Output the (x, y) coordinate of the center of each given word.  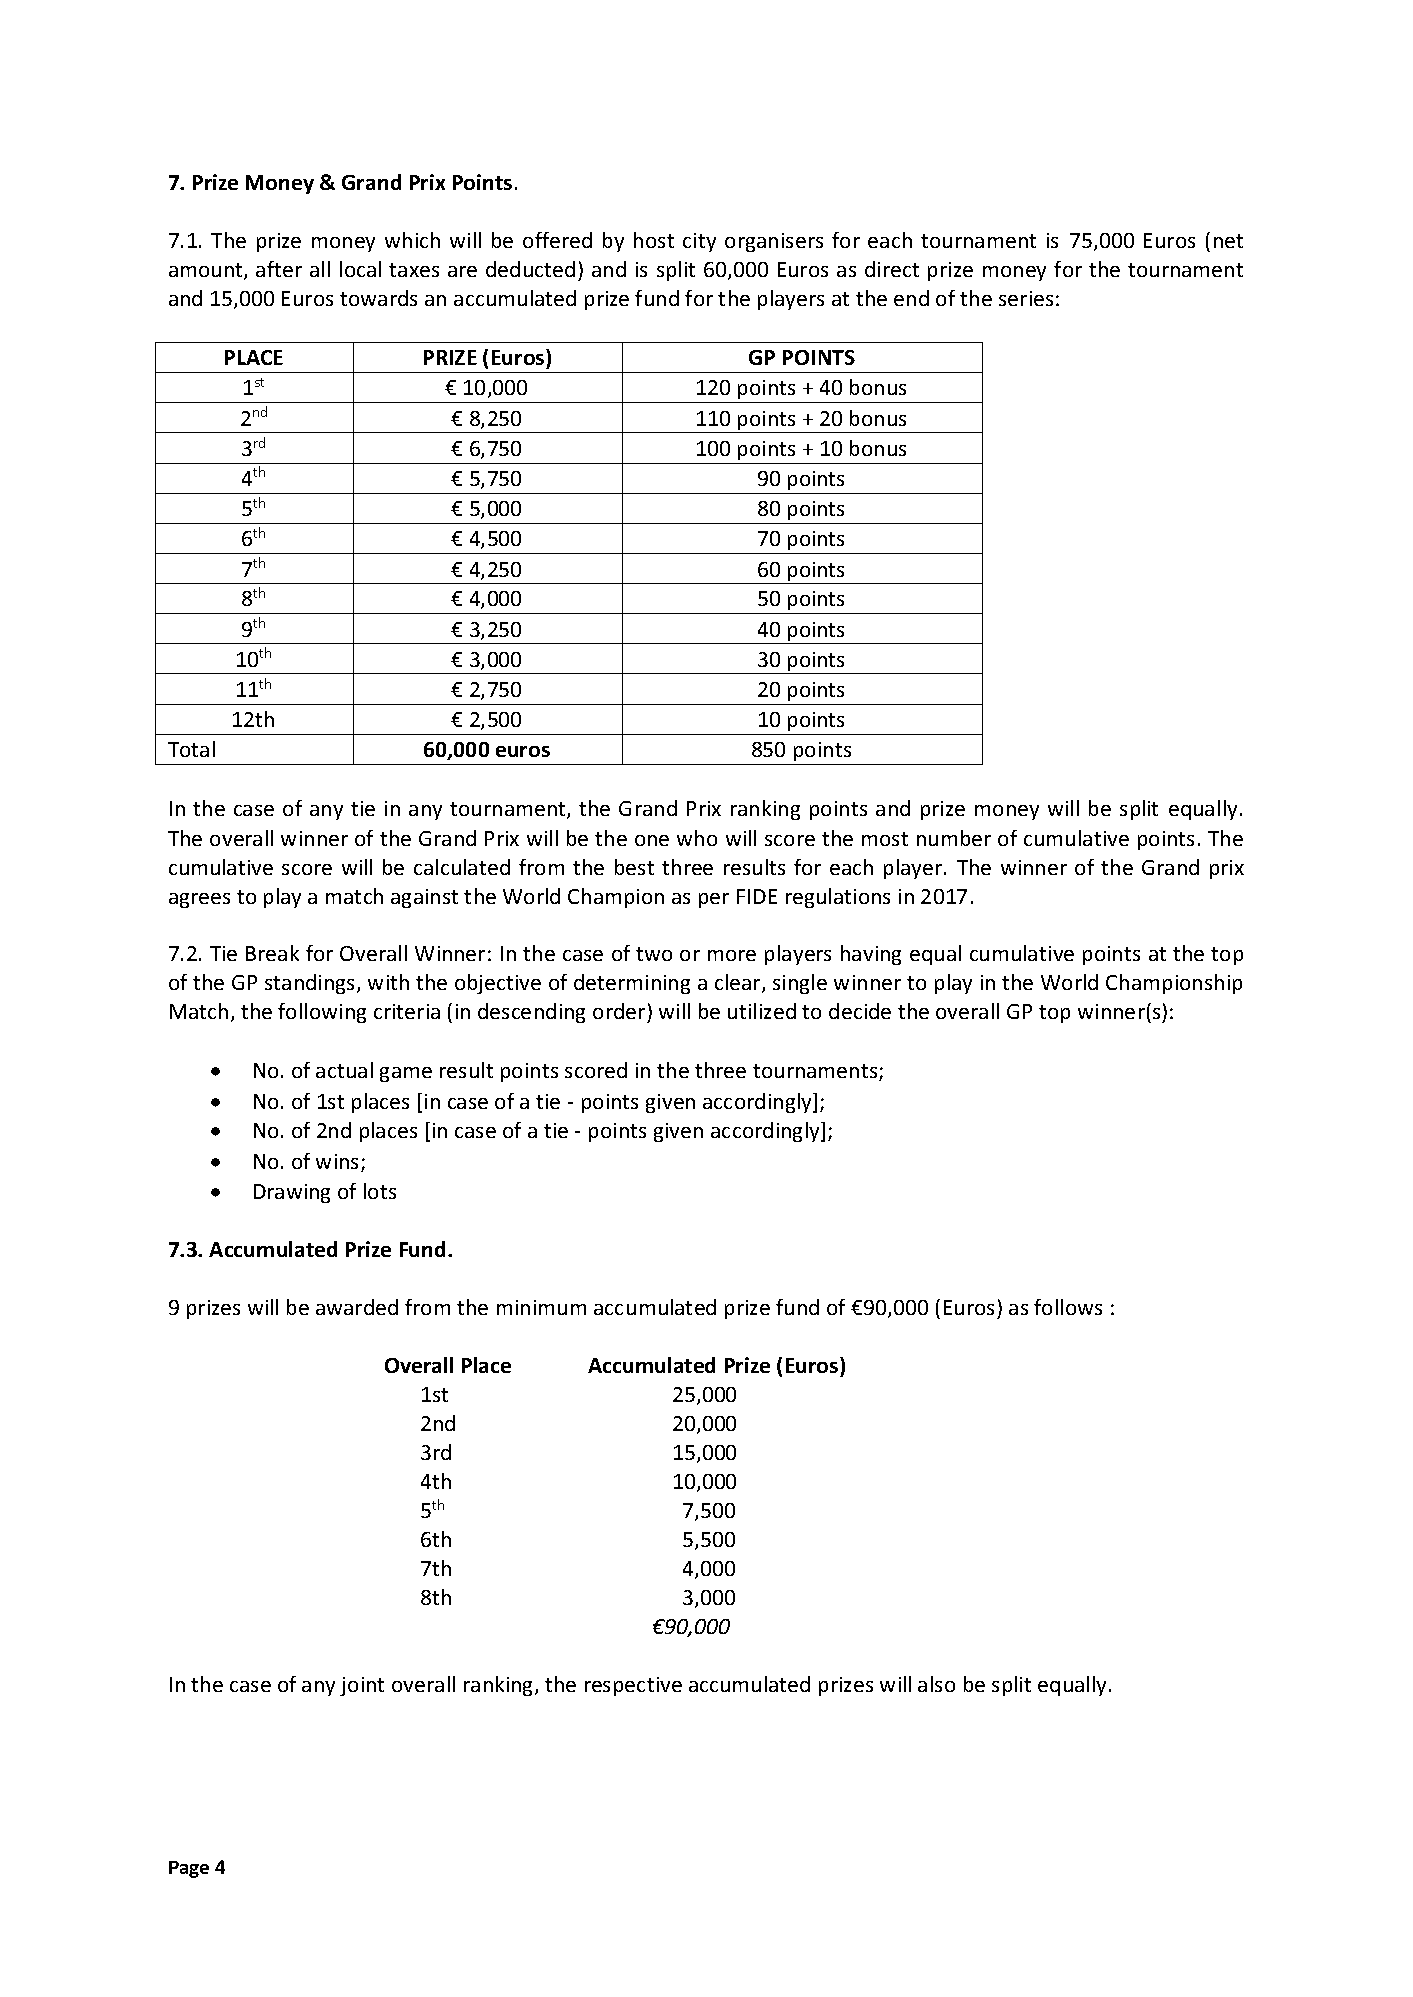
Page (189, 1869)
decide (860, 1011)
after (279, 269)
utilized (762, 1011)
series (1026, 298)
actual (344, 1070)
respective (633, 1686)
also (936, 1684)
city (699, 242)
